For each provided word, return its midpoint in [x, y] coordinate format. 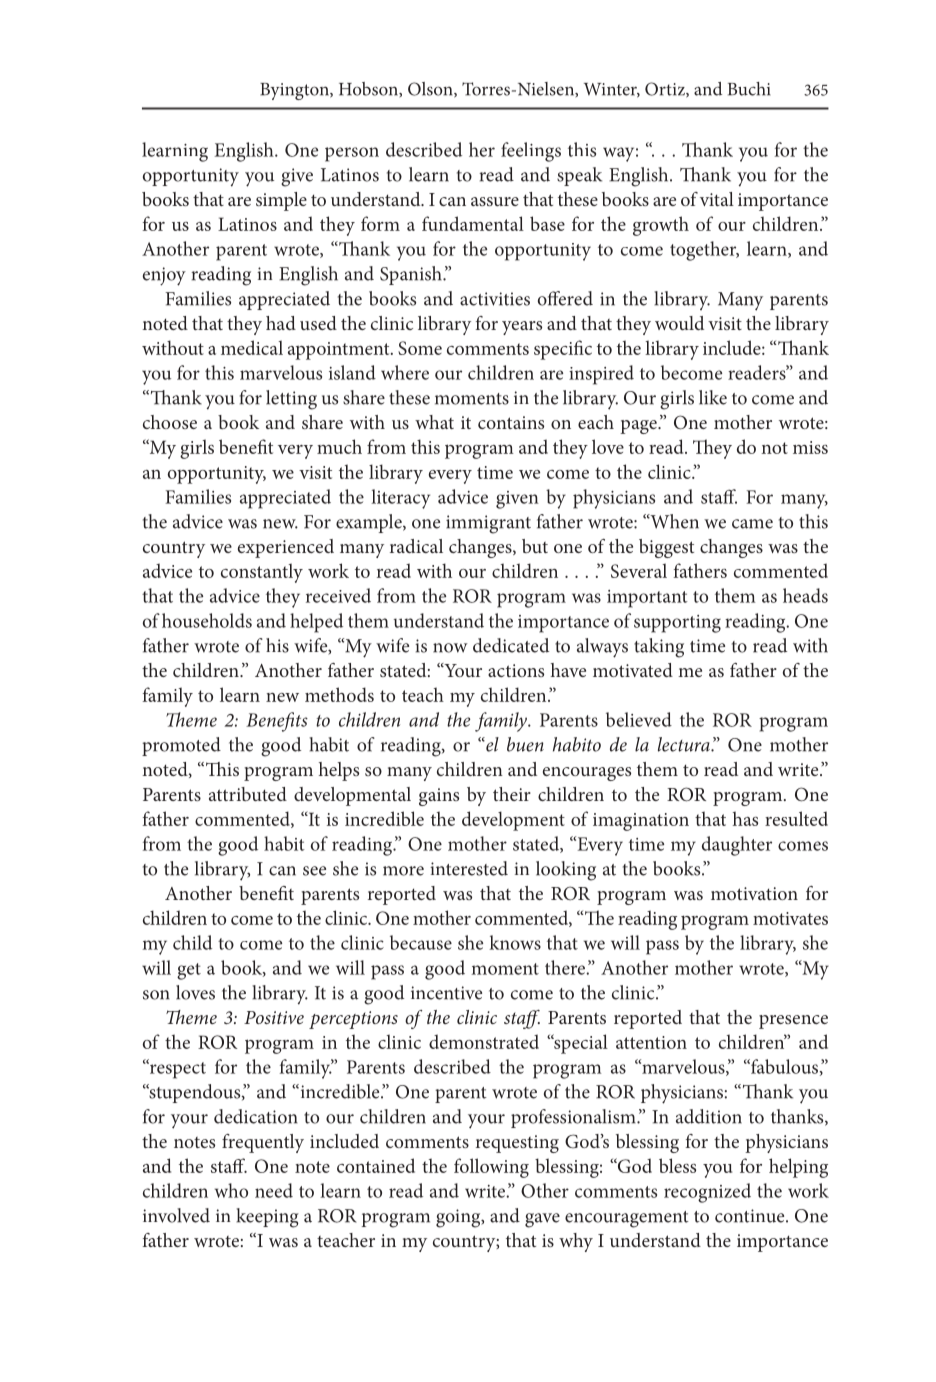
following [491, 1168]
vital [717, 199]
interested [469, 868]
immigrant [488, 524]
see [314, 871]
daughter [737, 846]
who [231, 1190]
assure [495, 201]
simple [281, 201]
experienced [286, 548]
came [752, 524]
